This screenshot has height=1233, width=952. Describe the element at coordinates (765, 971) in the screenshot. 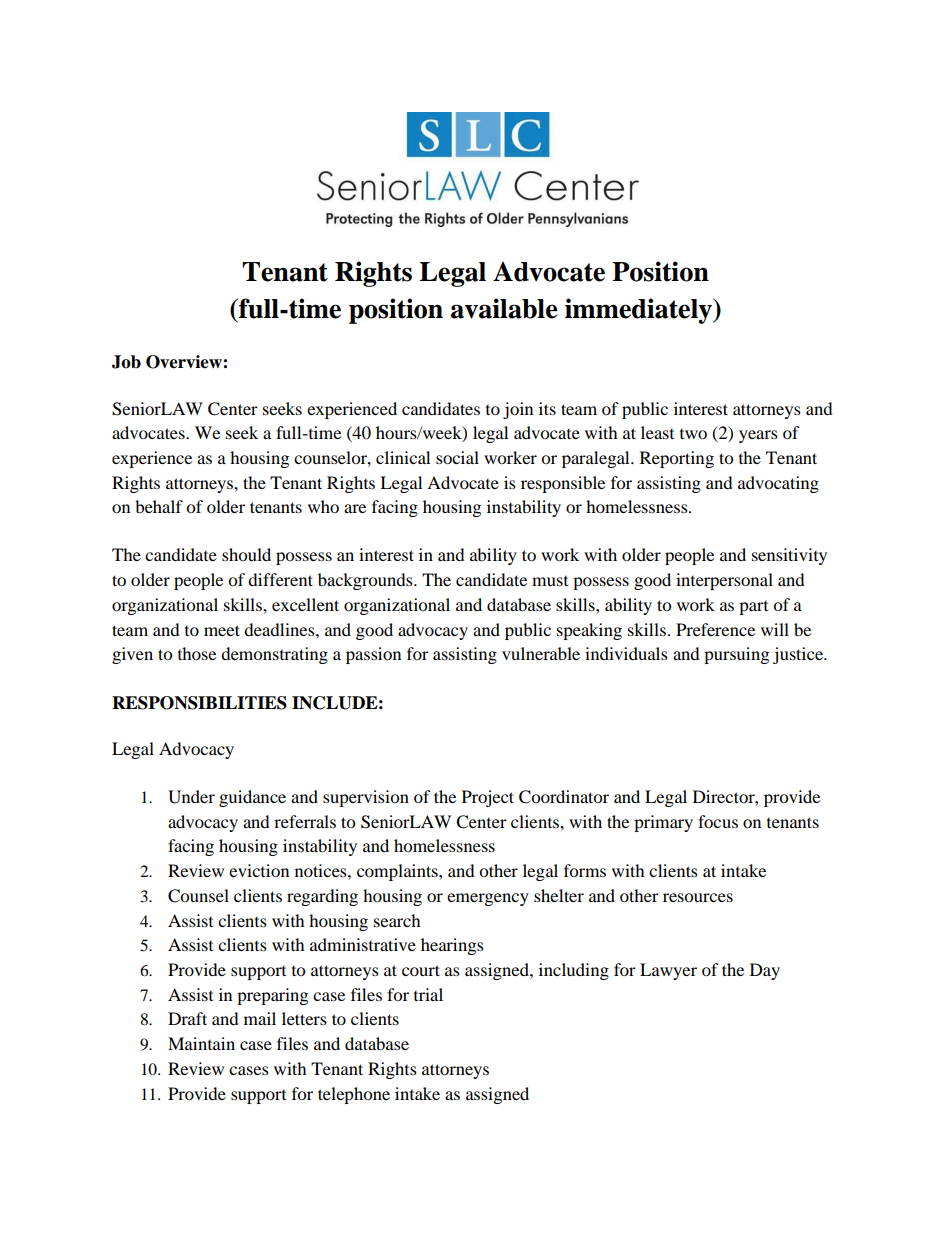

I see `Day` at that location.
